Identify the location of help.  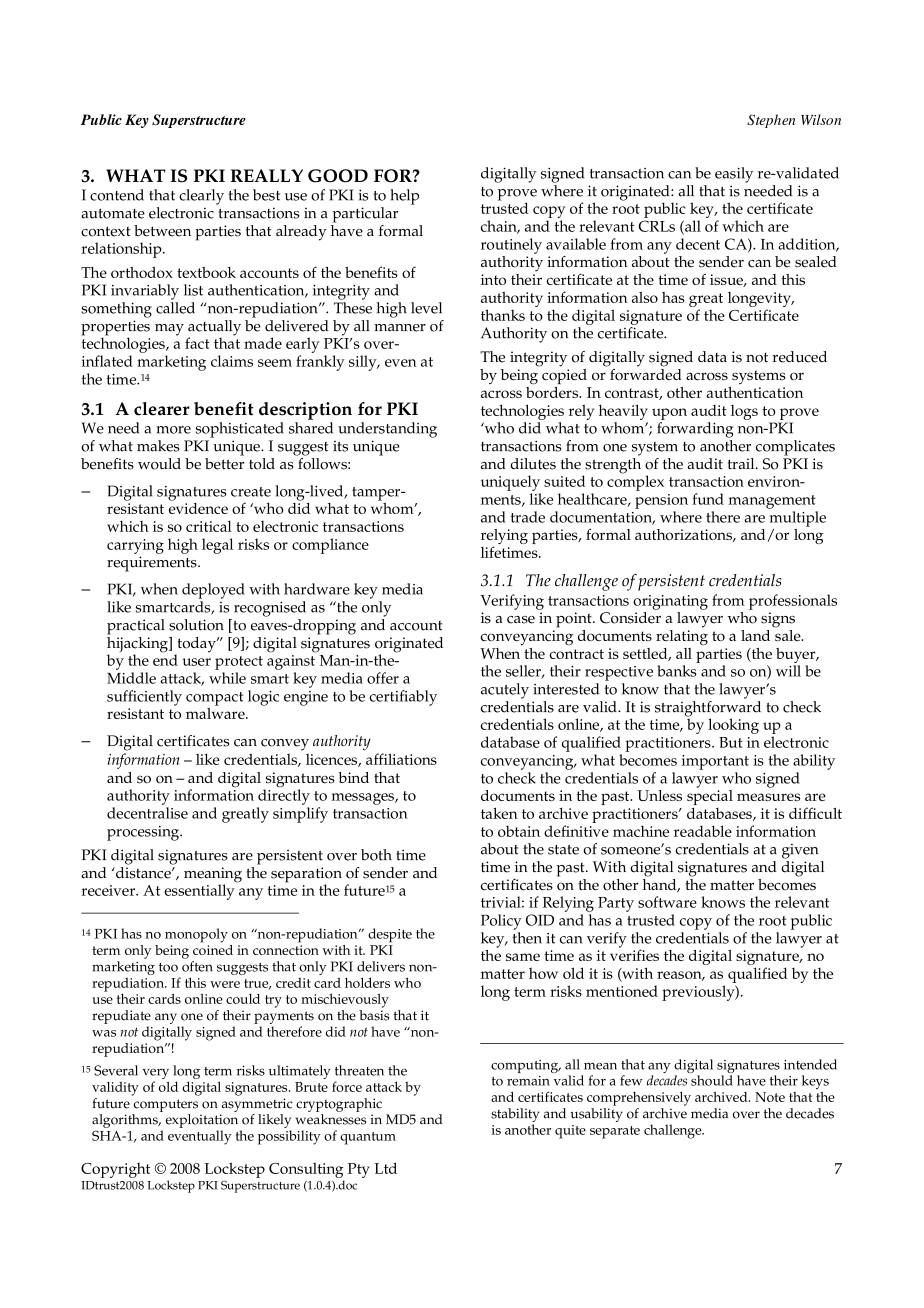
(404, 197).
